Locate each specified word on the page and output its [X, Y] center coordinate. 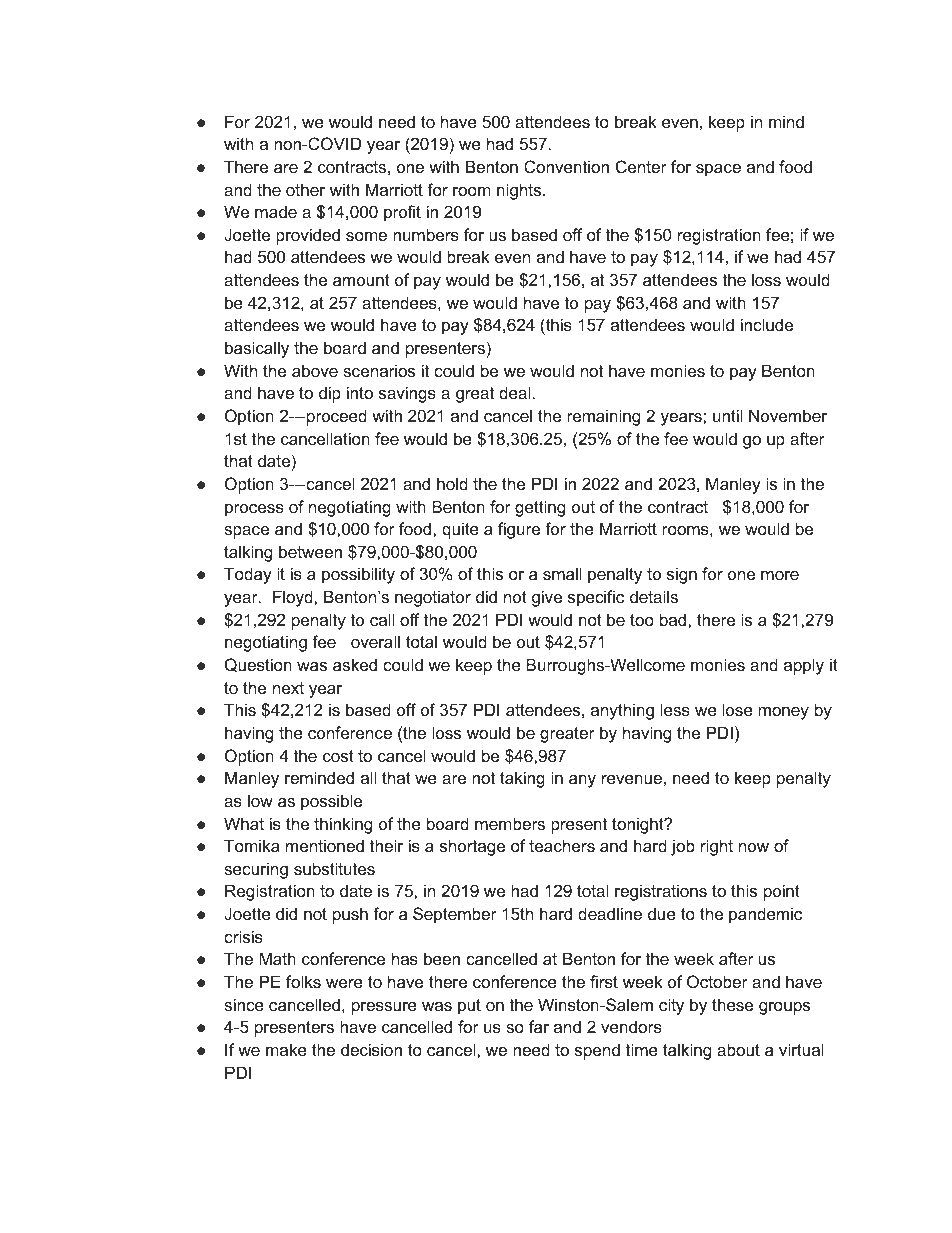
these [732, 1004]
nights [520, 191]
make [286, 1049]
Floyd [294, 598]
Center [641, 166]
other [305, 189]
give [547, 598]
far [539, 1026]
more [780, 575]
